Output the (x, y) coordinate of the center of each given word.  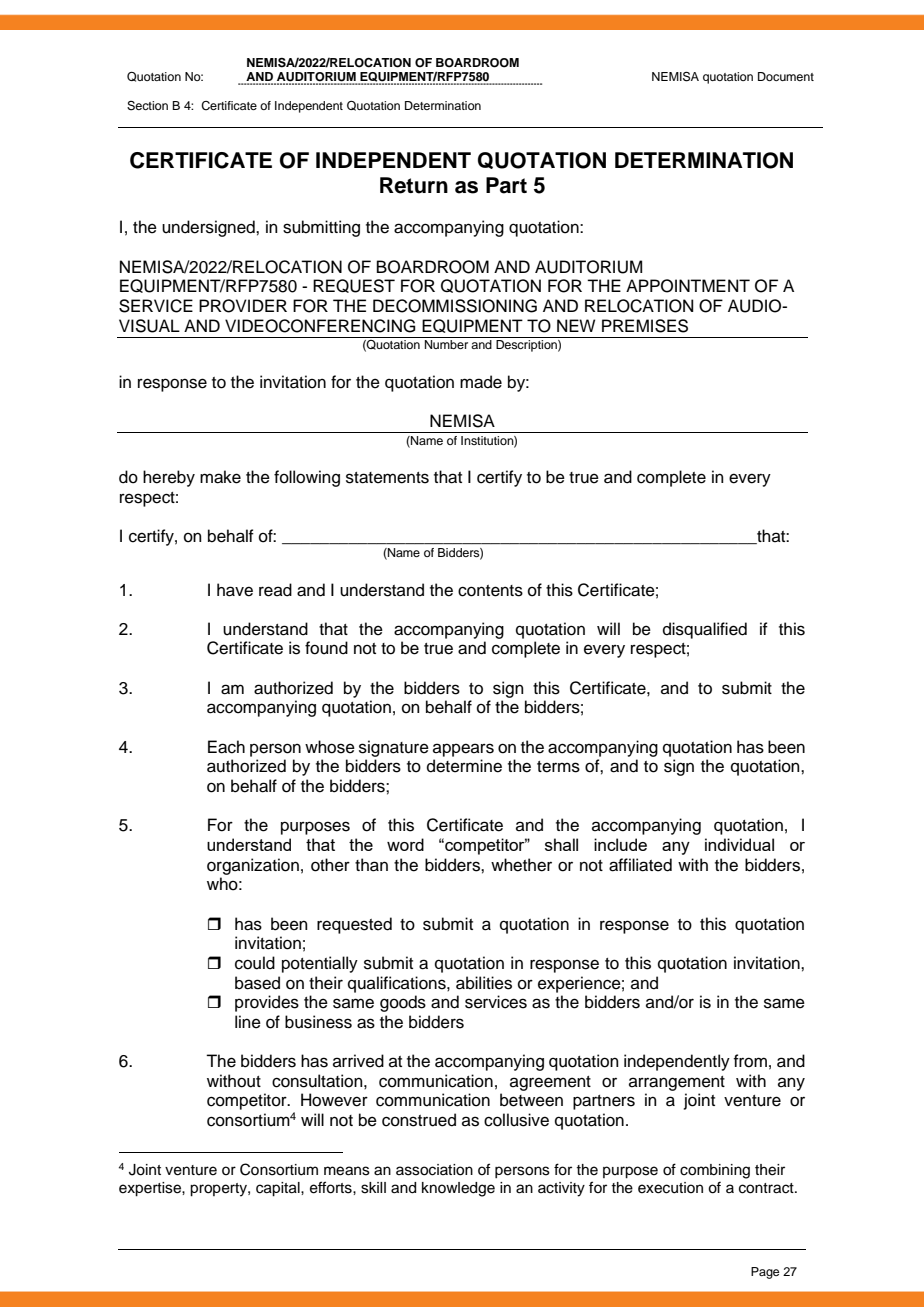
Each (226, 747)
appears (463, 750)
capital (279, 1189)
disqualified (705, 630)
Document (786, 76)
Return (414, 185)
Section (147, 106)
